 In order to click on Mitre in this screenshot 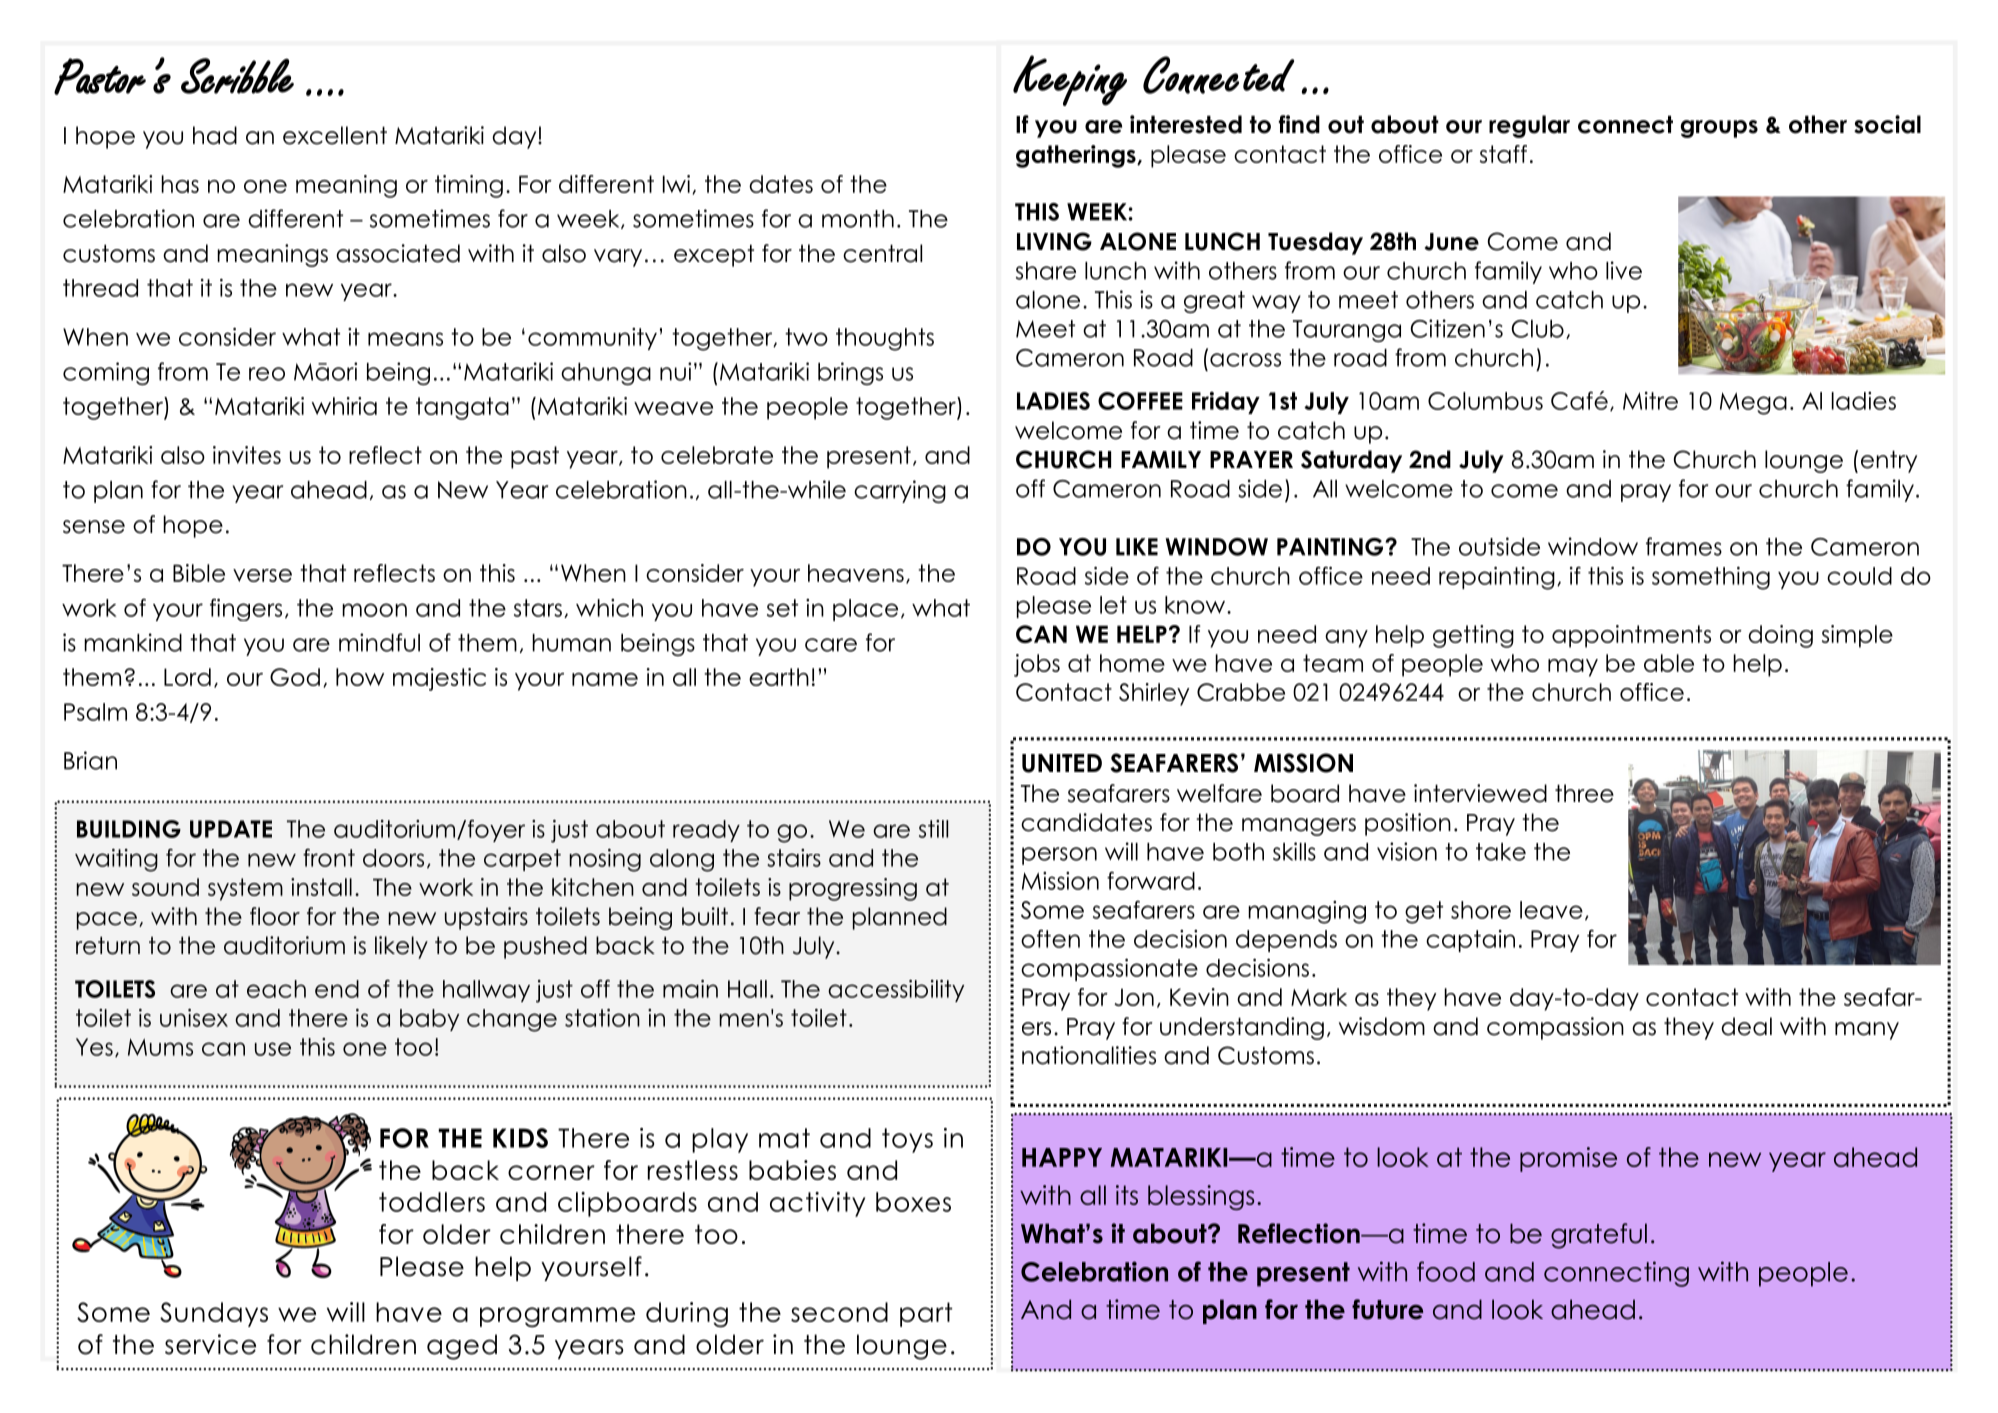, I will do `click(1650, 401)`.
